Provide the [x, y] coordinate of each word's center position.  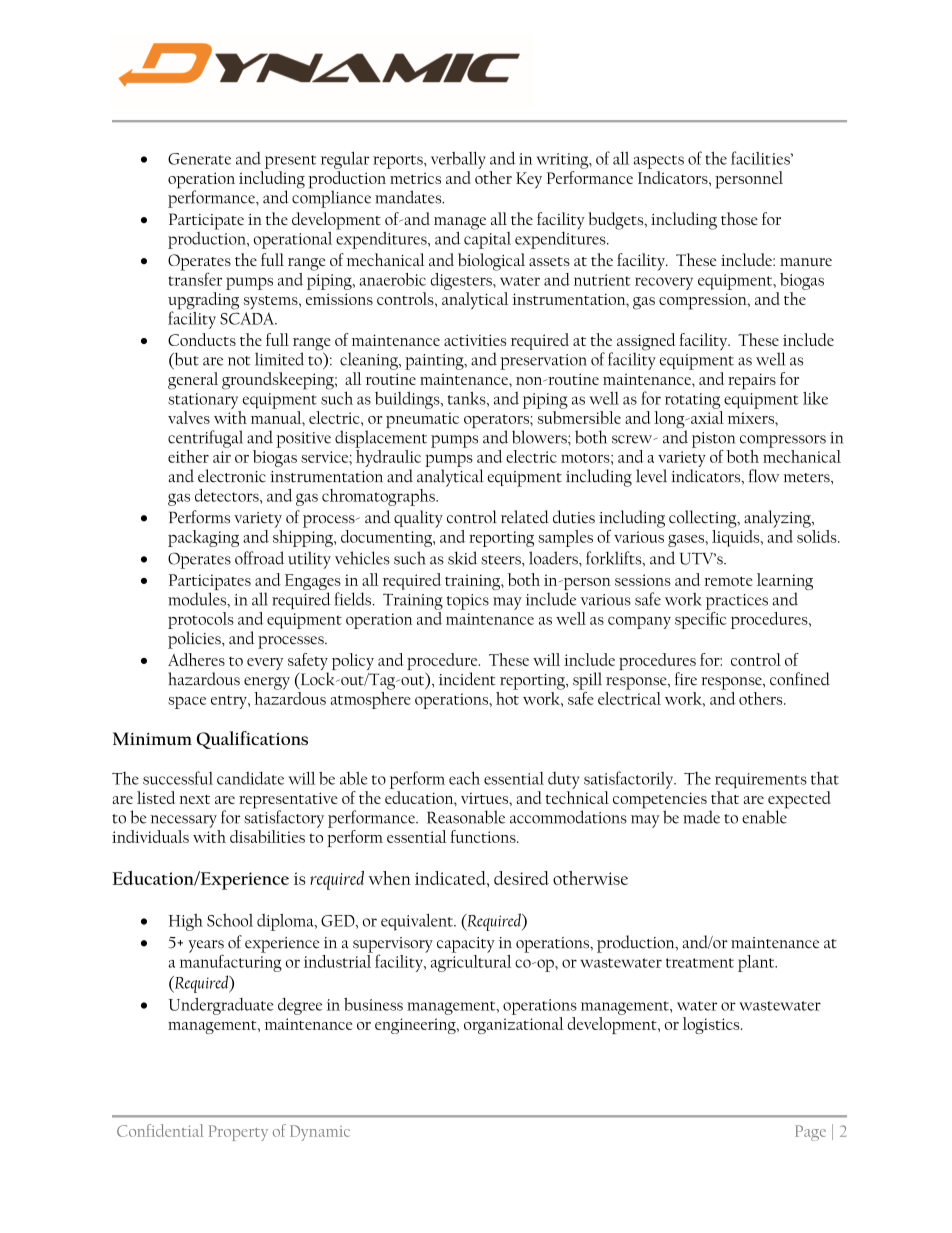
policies [195, 640]
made [701, 817]
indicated [451, 878]
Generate [199, 159]
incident [467, 679]
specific [701, 619]
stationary [203, 401]
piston [713, 440]
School [230, 920]
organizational [514, 1025]
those [739, 218]
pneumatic [422, 420]
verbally [458, 160]
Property [238, 1133]
